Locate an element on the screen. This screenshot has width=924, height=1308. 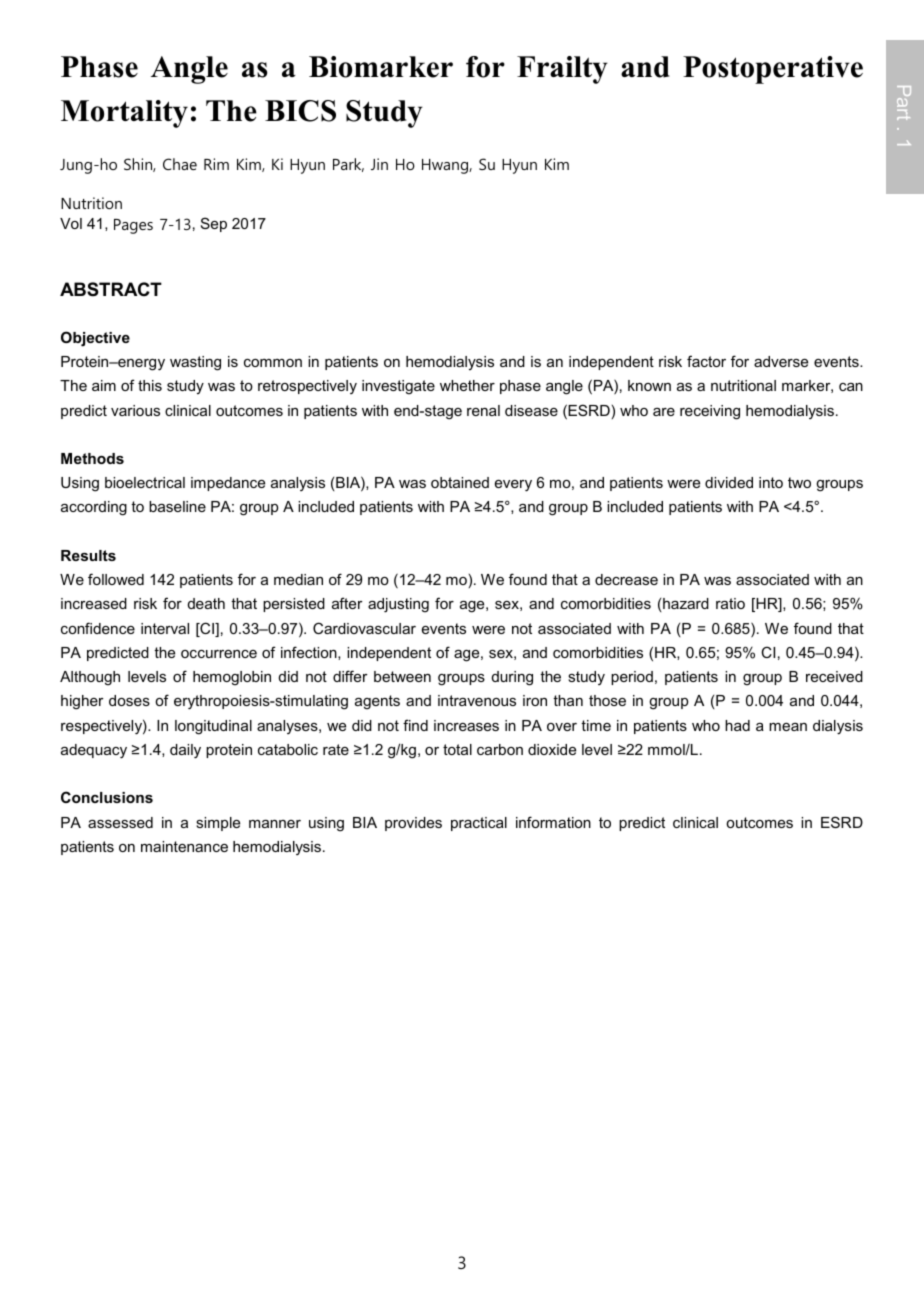
whether is located at coordinates (467, 385).
